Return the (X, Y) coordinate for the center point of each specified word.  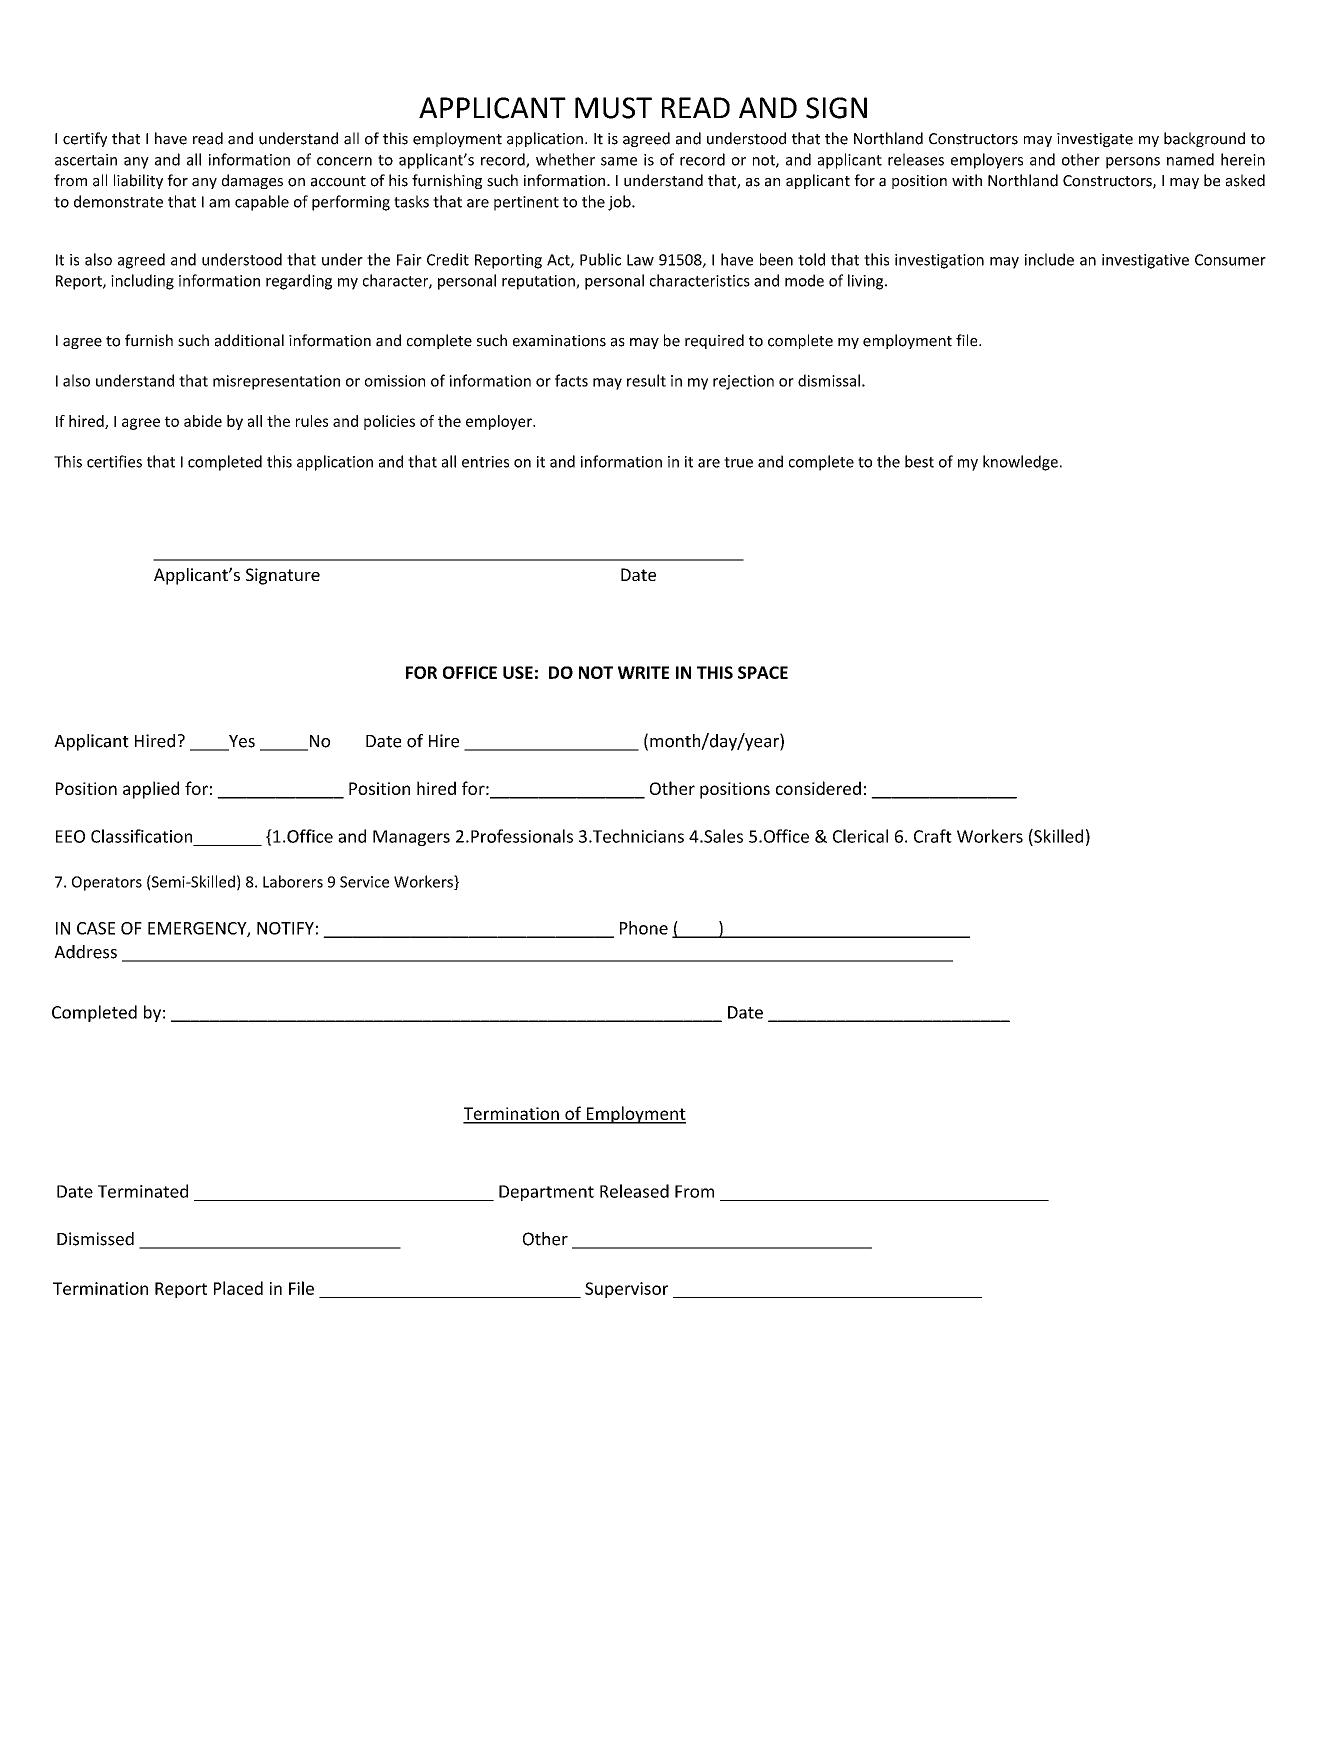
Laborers (293, 881)
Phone (644, 928)
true (738, 462)
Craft (933, 836)
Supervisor (626, 1290)
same (619, 161)
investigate (1095, 140)
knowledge (1020, 463)
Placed (238, 1288)
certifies (114, 461)
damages (252, 181)
